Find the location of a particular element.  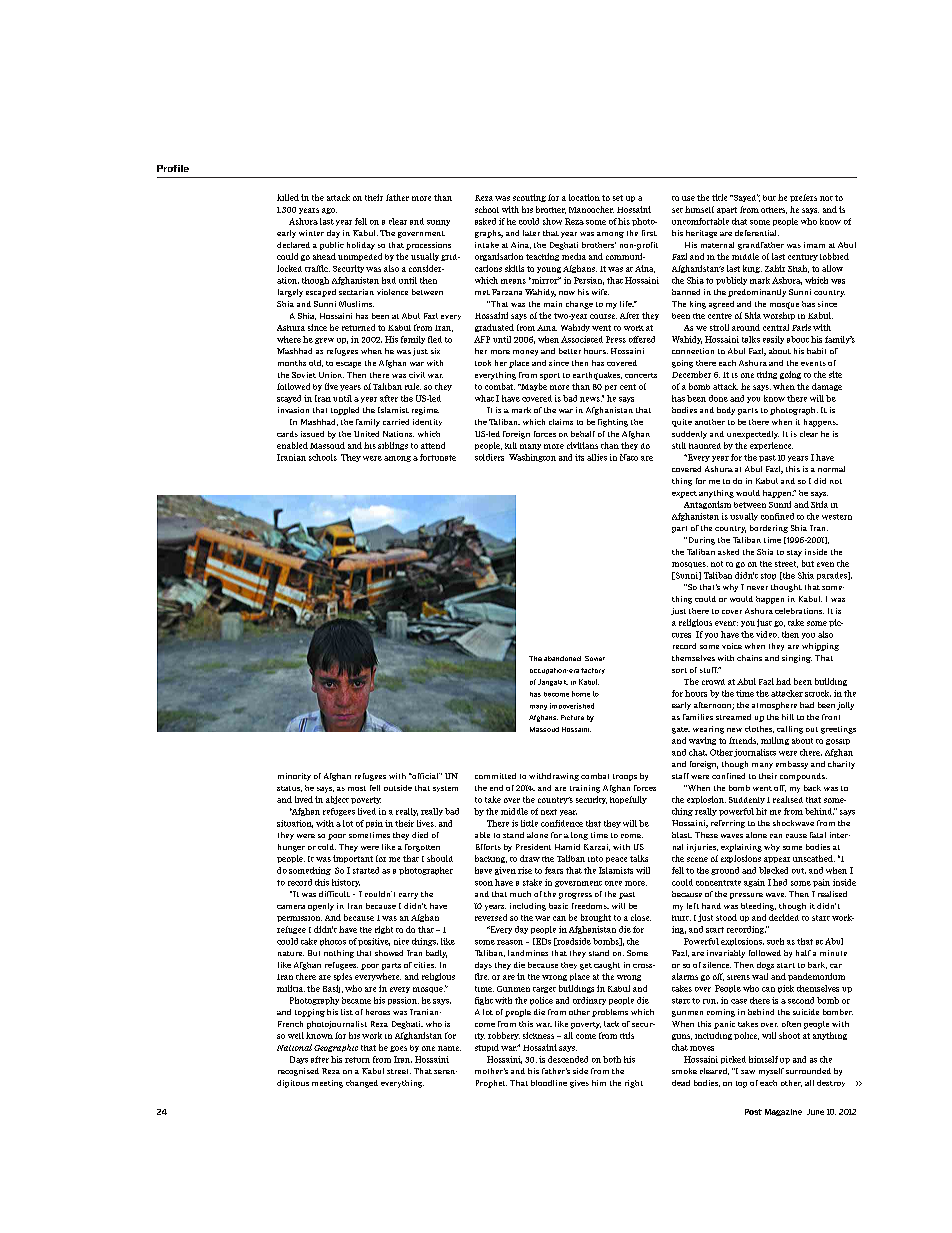

recognised is located at coordinates (298, 1072).
